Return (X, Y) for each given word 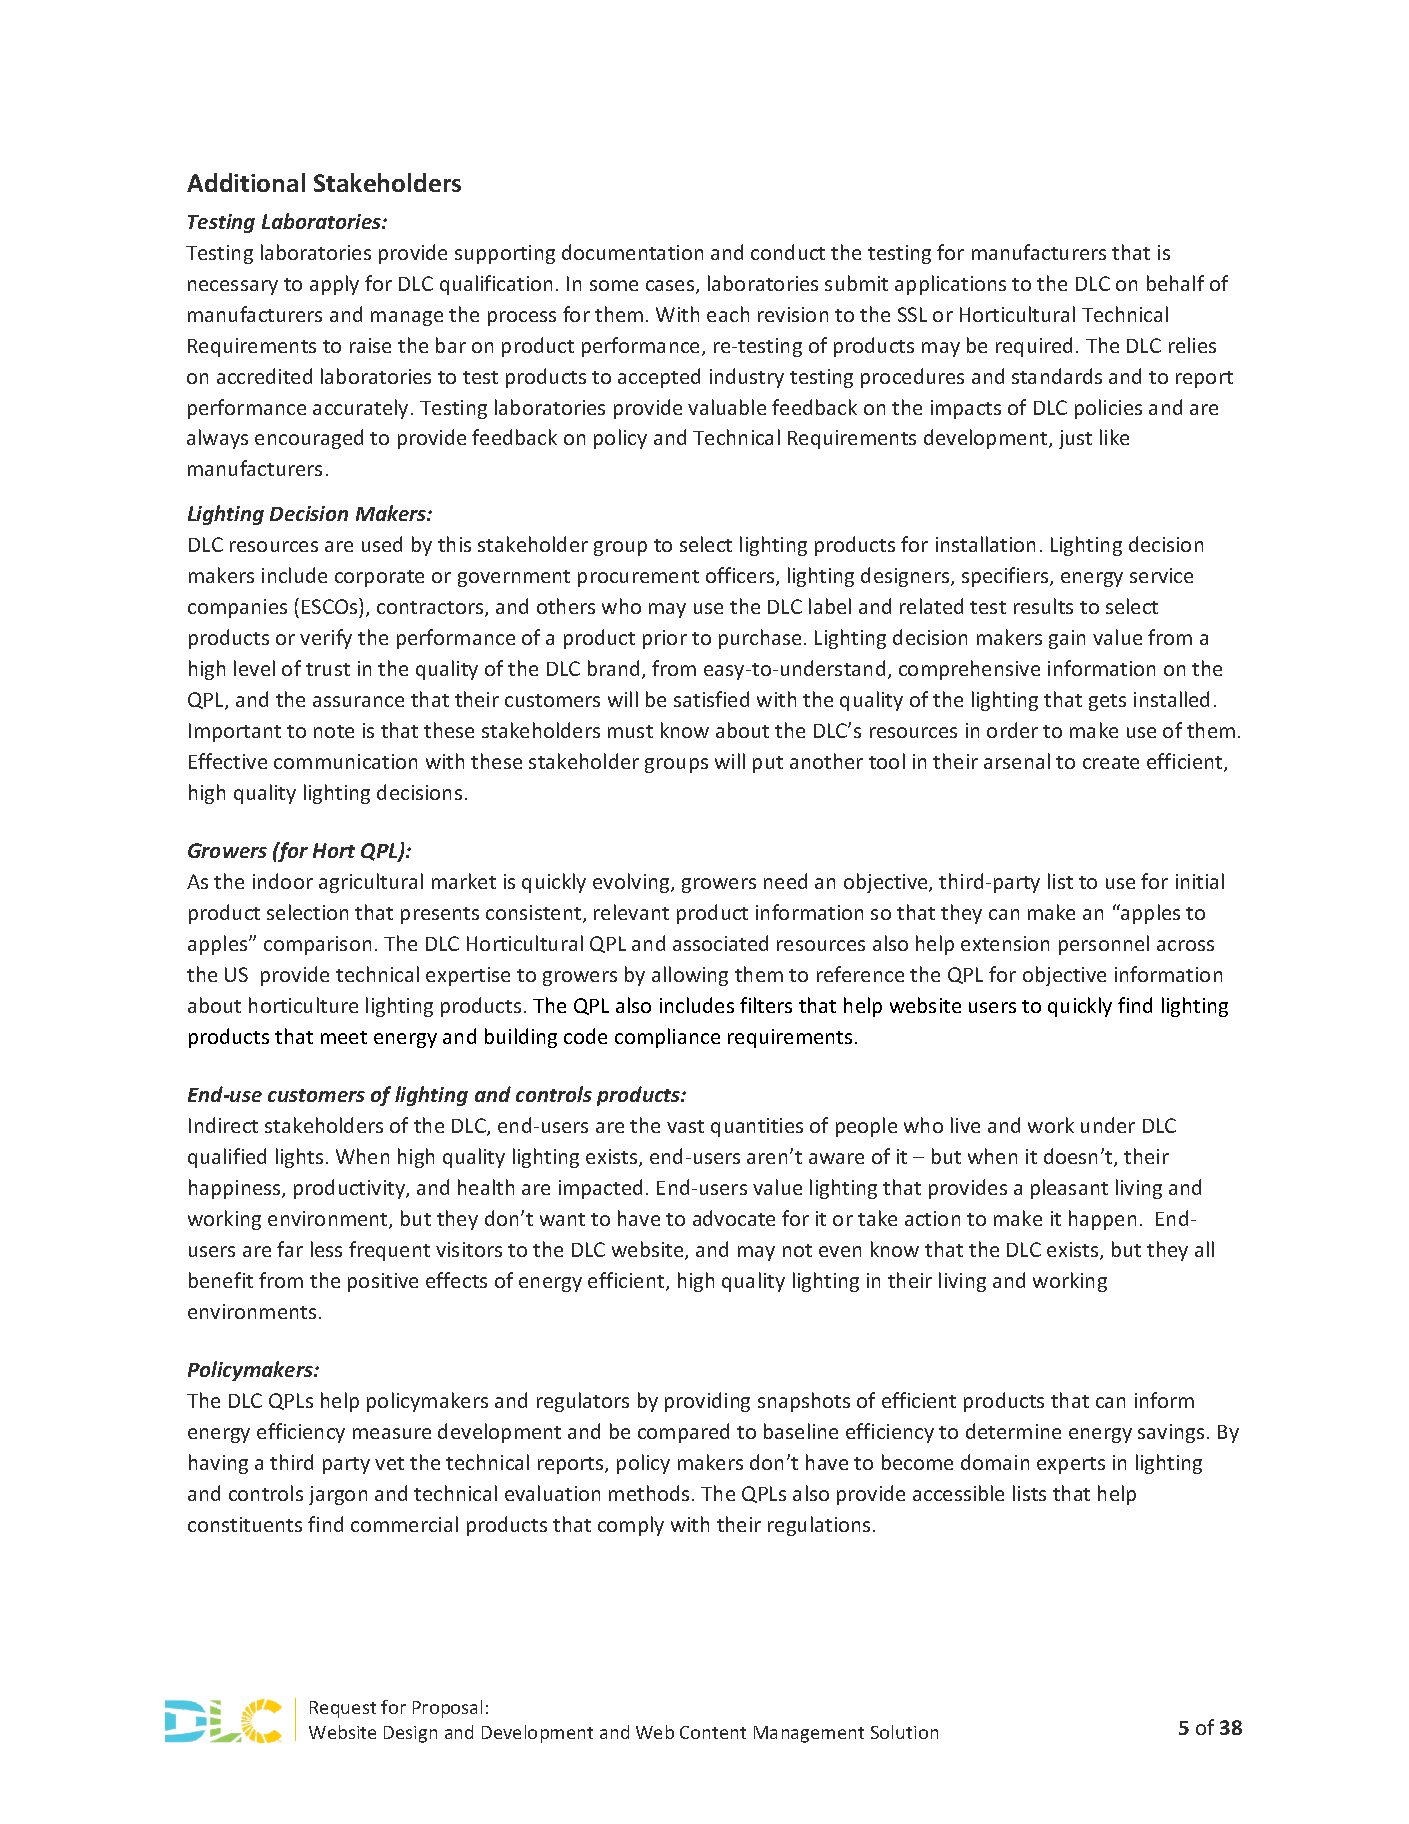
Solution (904, 1732)
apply (334, 285)
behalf (1175, 283)
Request (343, 1709)
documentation (632, 252)
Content (713, 1732)
